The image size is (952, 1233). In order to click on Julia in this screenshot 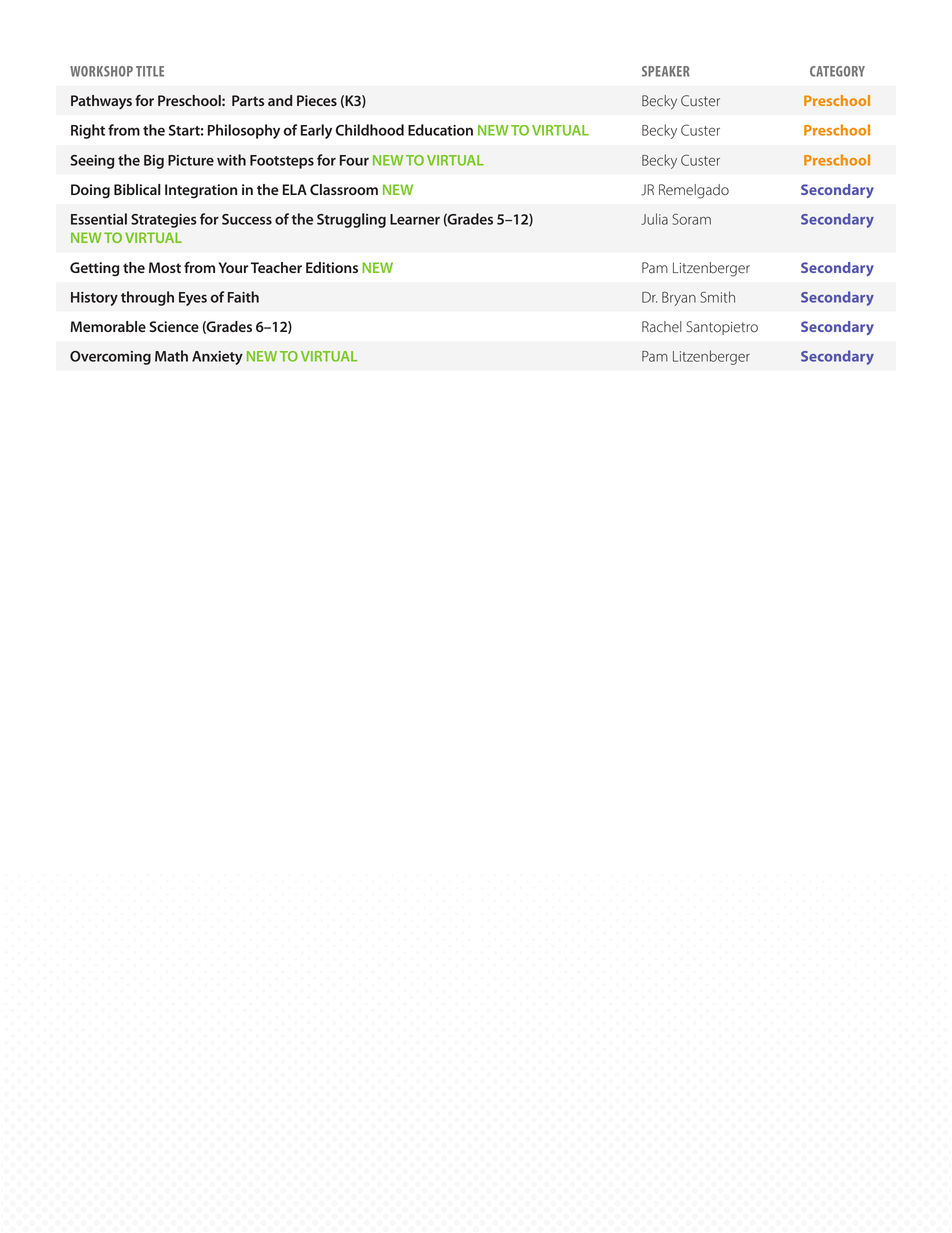, I will do `click(654, 219)`.
